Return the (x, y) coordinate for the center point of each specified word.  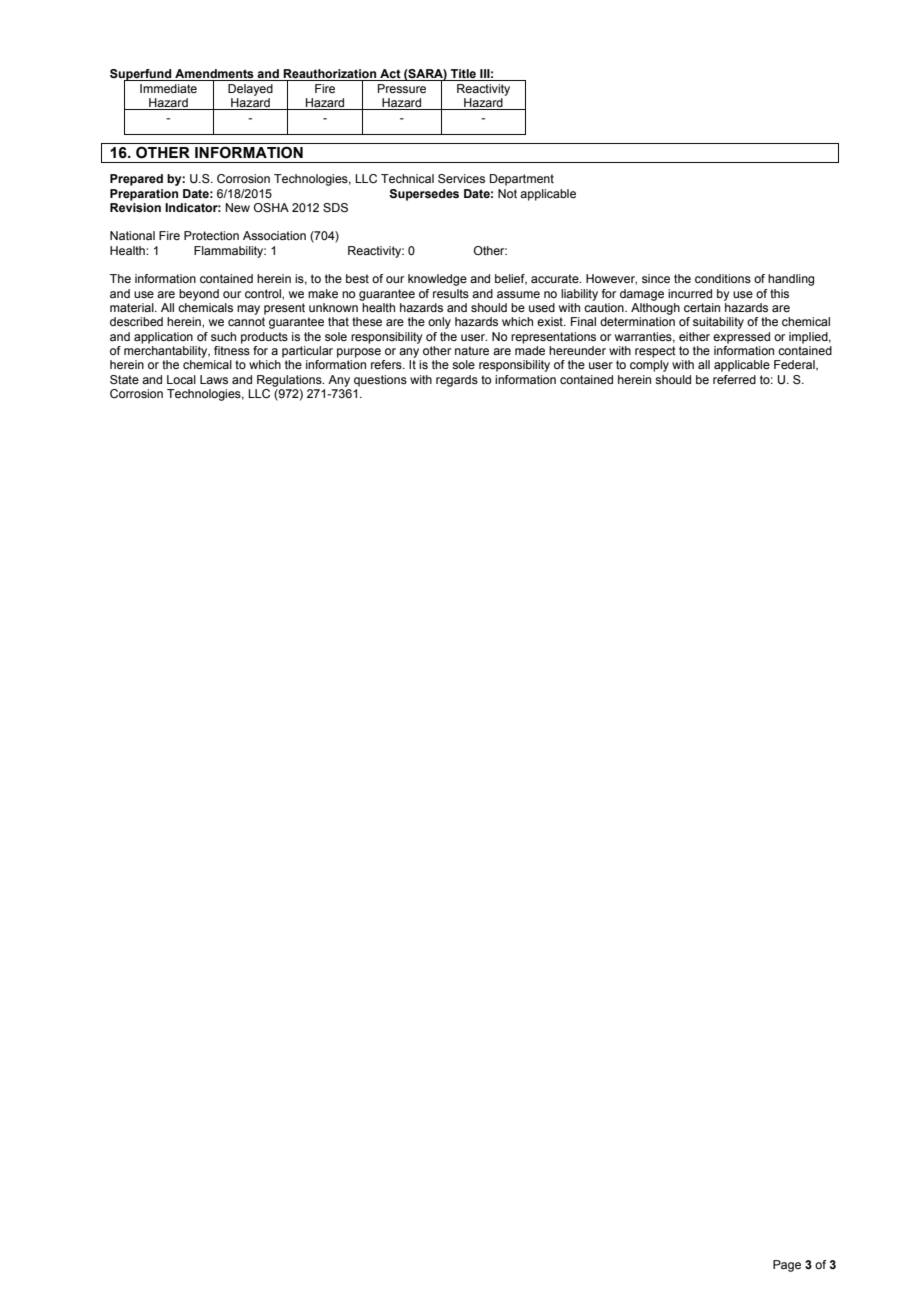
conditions (723, 278)
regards (457, 381)
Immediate (168, 88)
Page (787, 1266)
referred (734, 379)
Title (463, 73)
